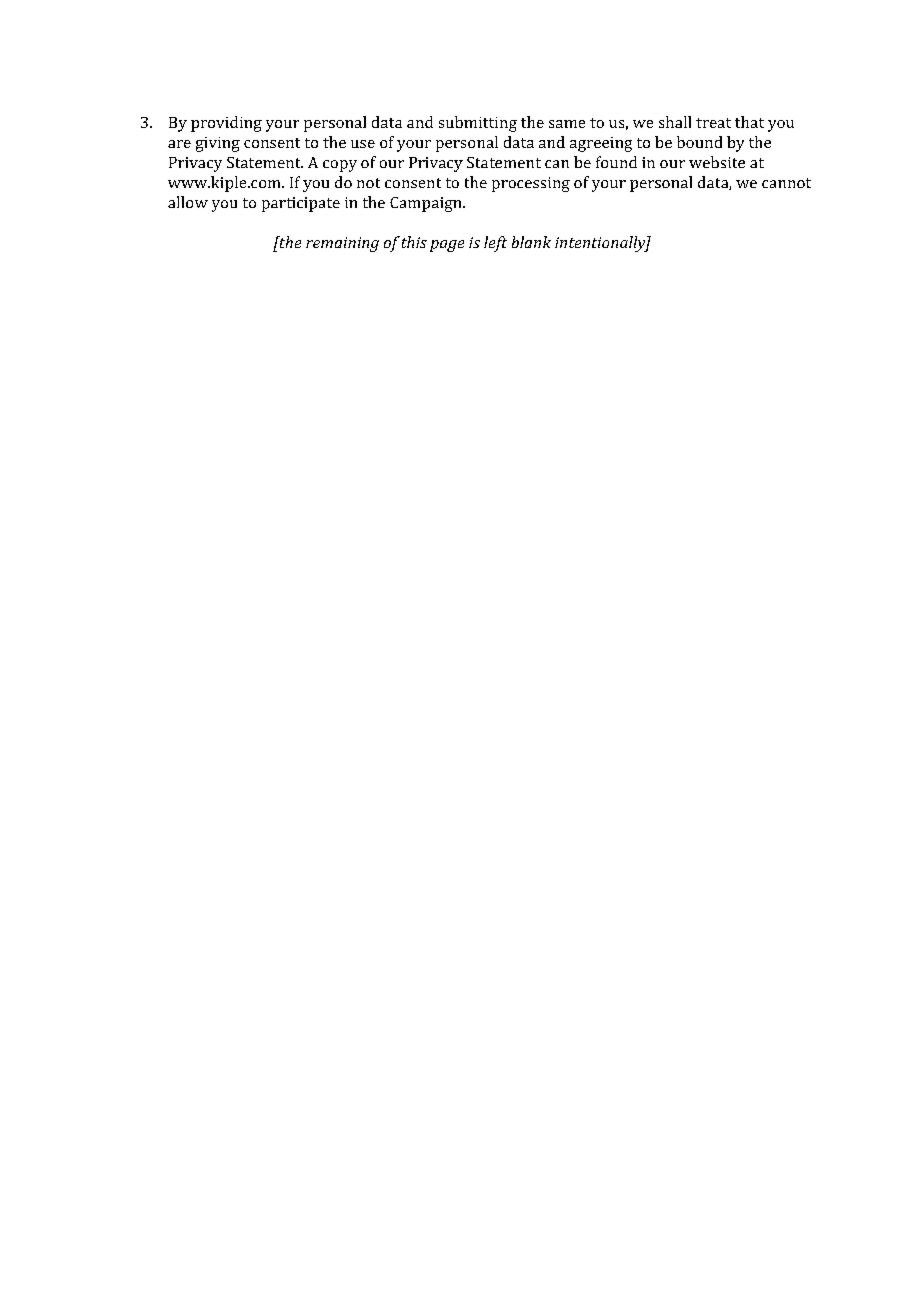  What do you see at coordinates (495, 244) in the screenshot?
I see `left` at bounding box center [495, 244].
